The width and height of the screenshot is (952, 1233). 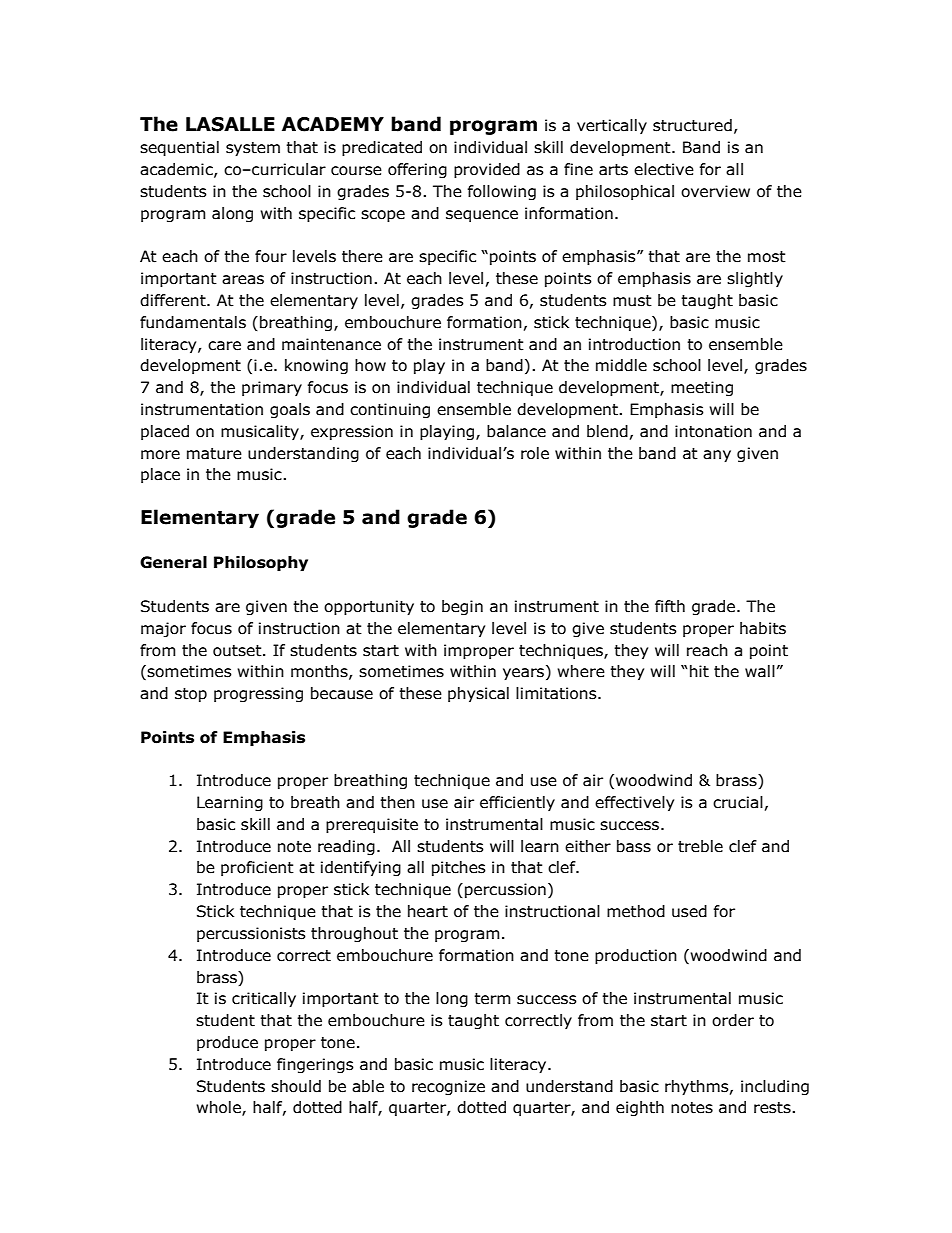 I want to click on fifth, so click(x=670, y=606).
